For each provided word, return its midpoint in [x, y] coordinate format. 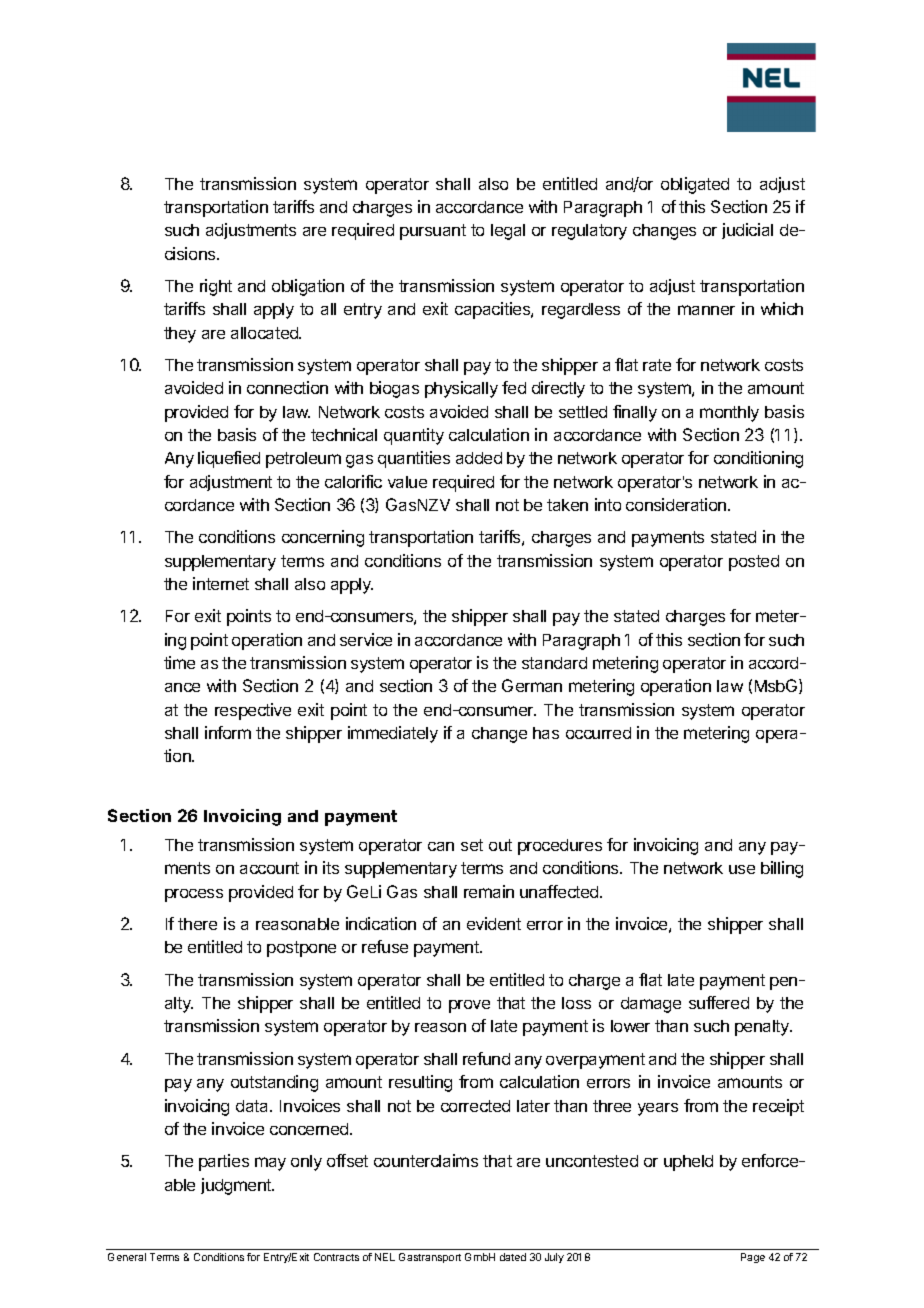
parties [224, 1162]
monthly [729, 414]
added [479, 458]
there [197, 924]
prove [469, 1006]
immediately [393, 734]
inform [228, 732]
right [216, 287]
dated [513, 1257]
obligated [695, 185]
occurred [598, 733]
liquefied [229, 459]
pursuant [433, 232]
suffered [719, 1002]
